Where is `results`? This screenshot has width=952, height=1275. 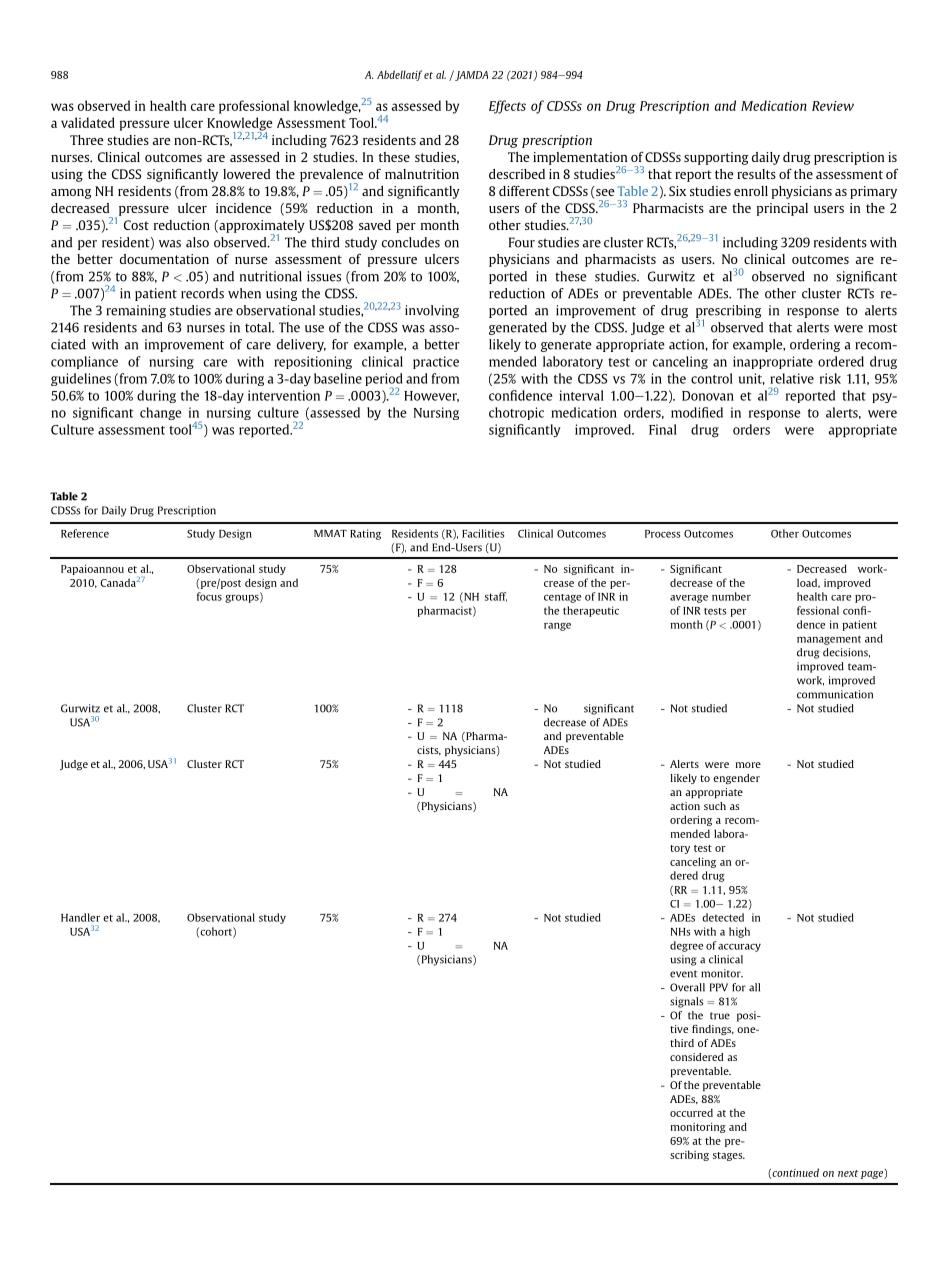 results is located at coordinates (756, 174).
